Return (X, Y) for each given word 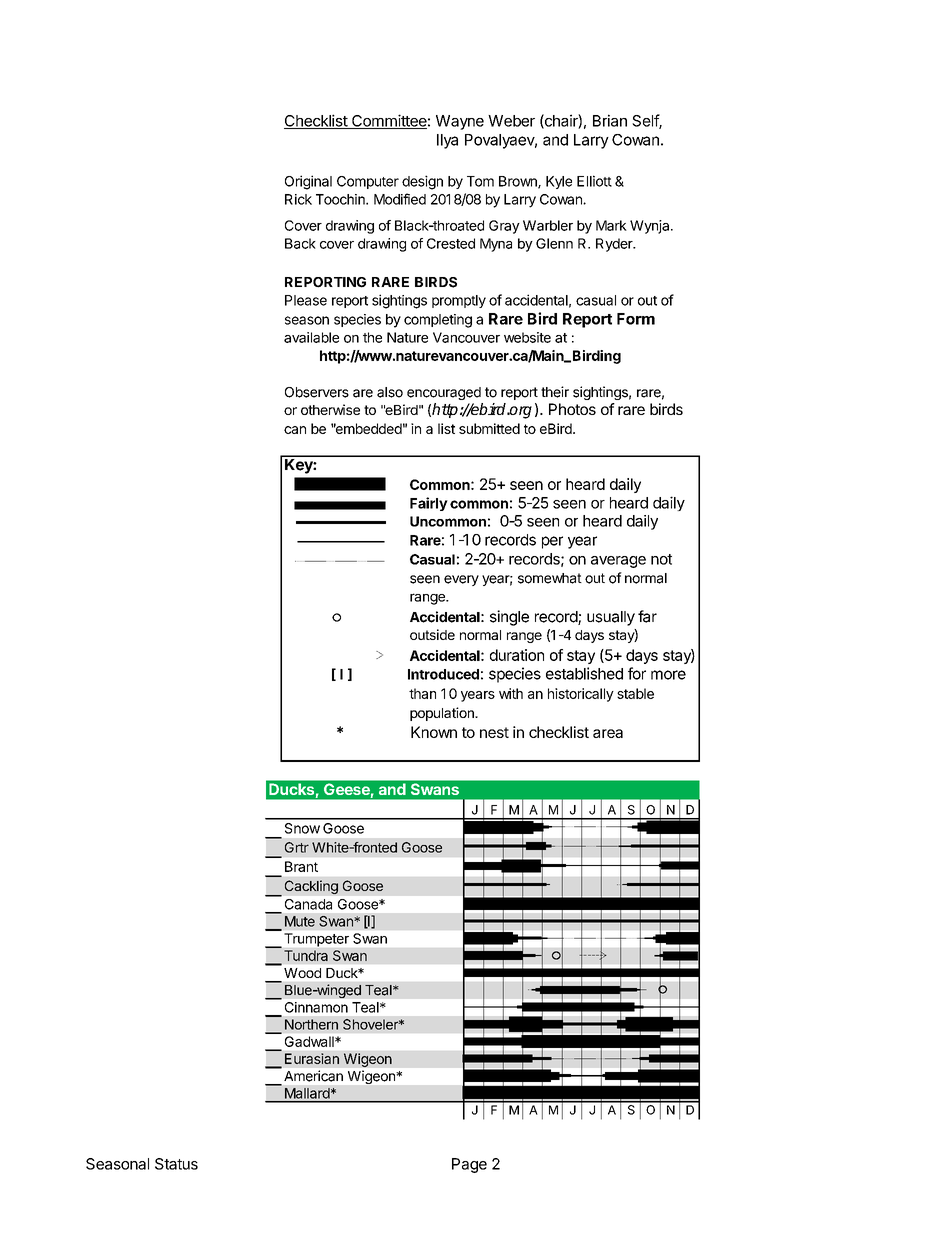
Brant (301, 866)
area (608, 733)
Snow (302, 828)
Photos (572, 409)
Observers (317, 392)
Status (176, 1164)
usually (611, 618)
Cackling (311, 887)
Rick (298, 199)
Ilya (447, 141)
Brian (610, 120)
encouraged (444, 393)
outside (432, 634)
